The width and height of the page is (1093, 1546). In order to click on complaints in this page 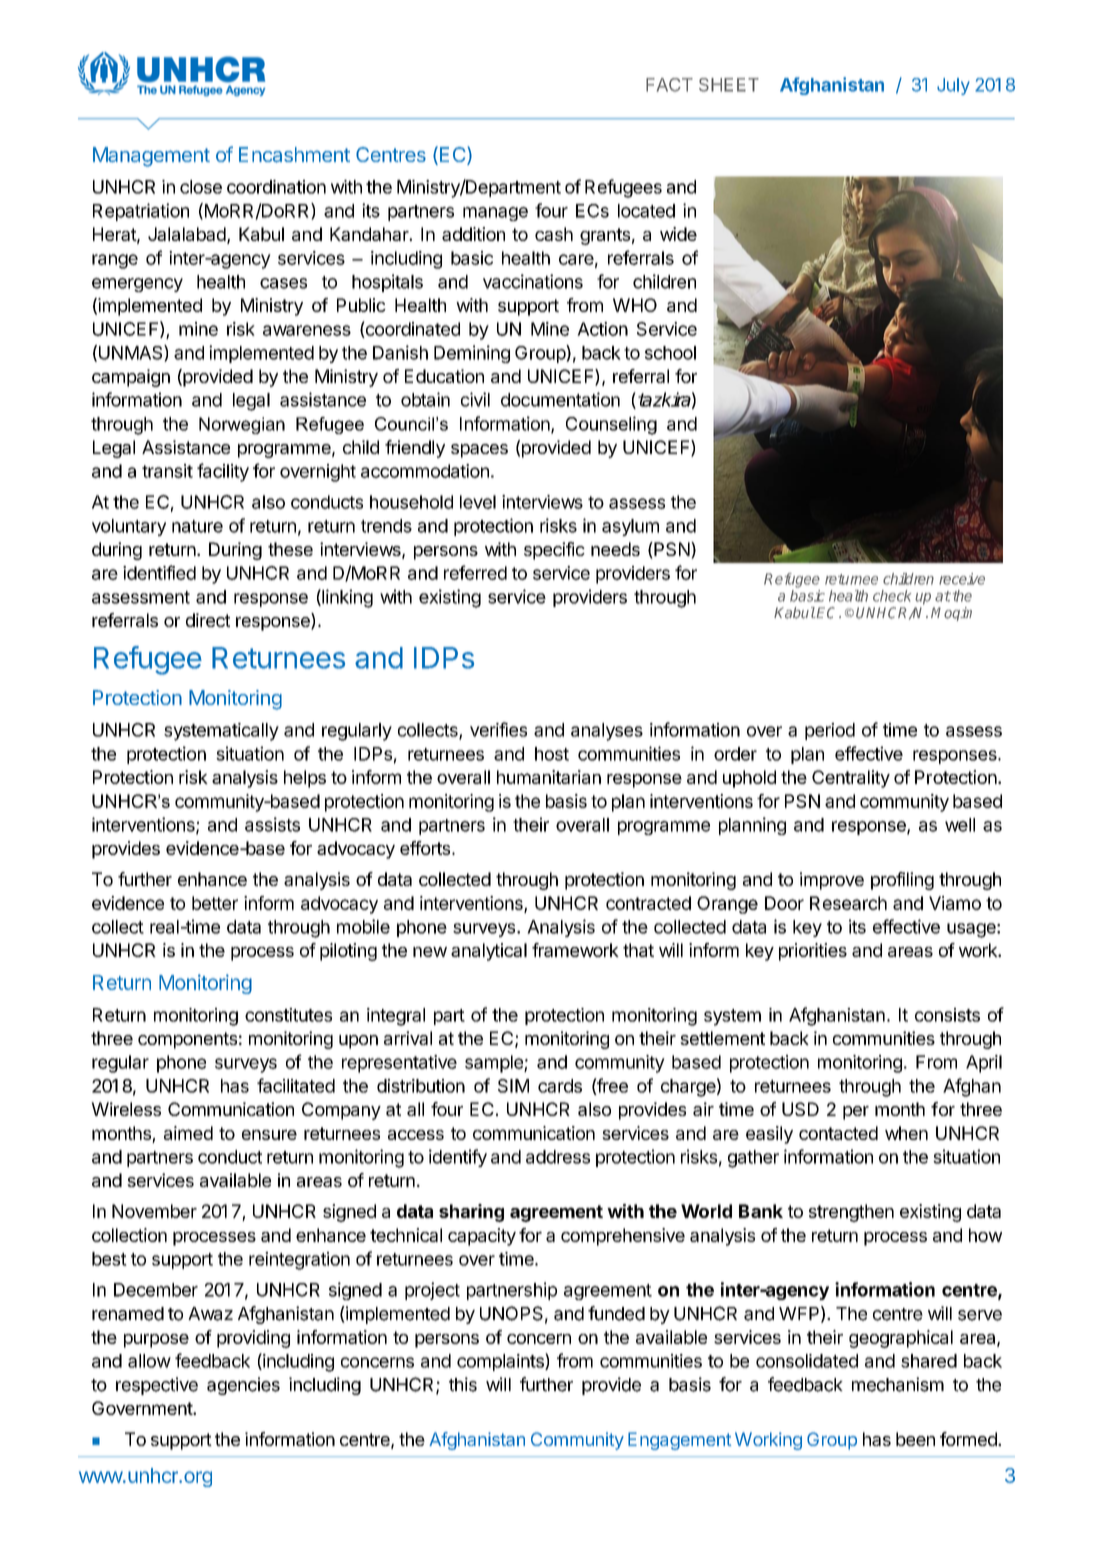, I will do `click(501, 1362)`.
